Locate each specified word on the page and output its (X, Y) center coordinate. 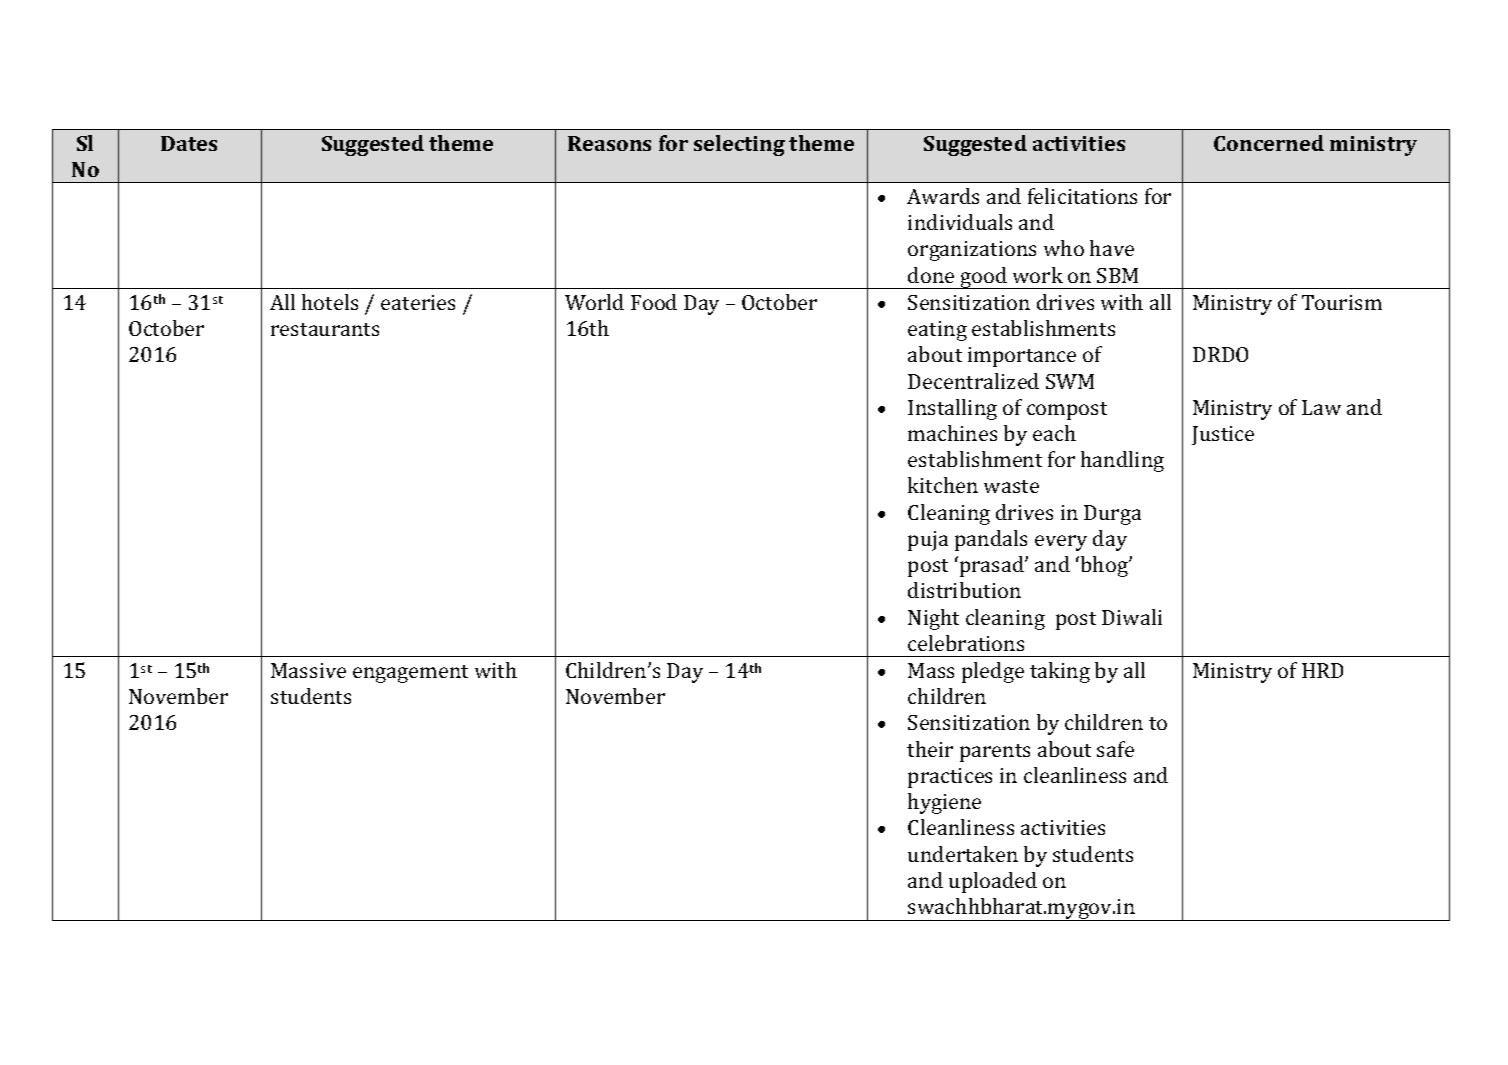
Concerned (1269, 143)
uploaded (993, 882)
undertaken (963, 854)
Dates (189, 143)
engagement (410, 674)
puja (928, 541)
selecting (739, 145)
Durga (1112, 515)
